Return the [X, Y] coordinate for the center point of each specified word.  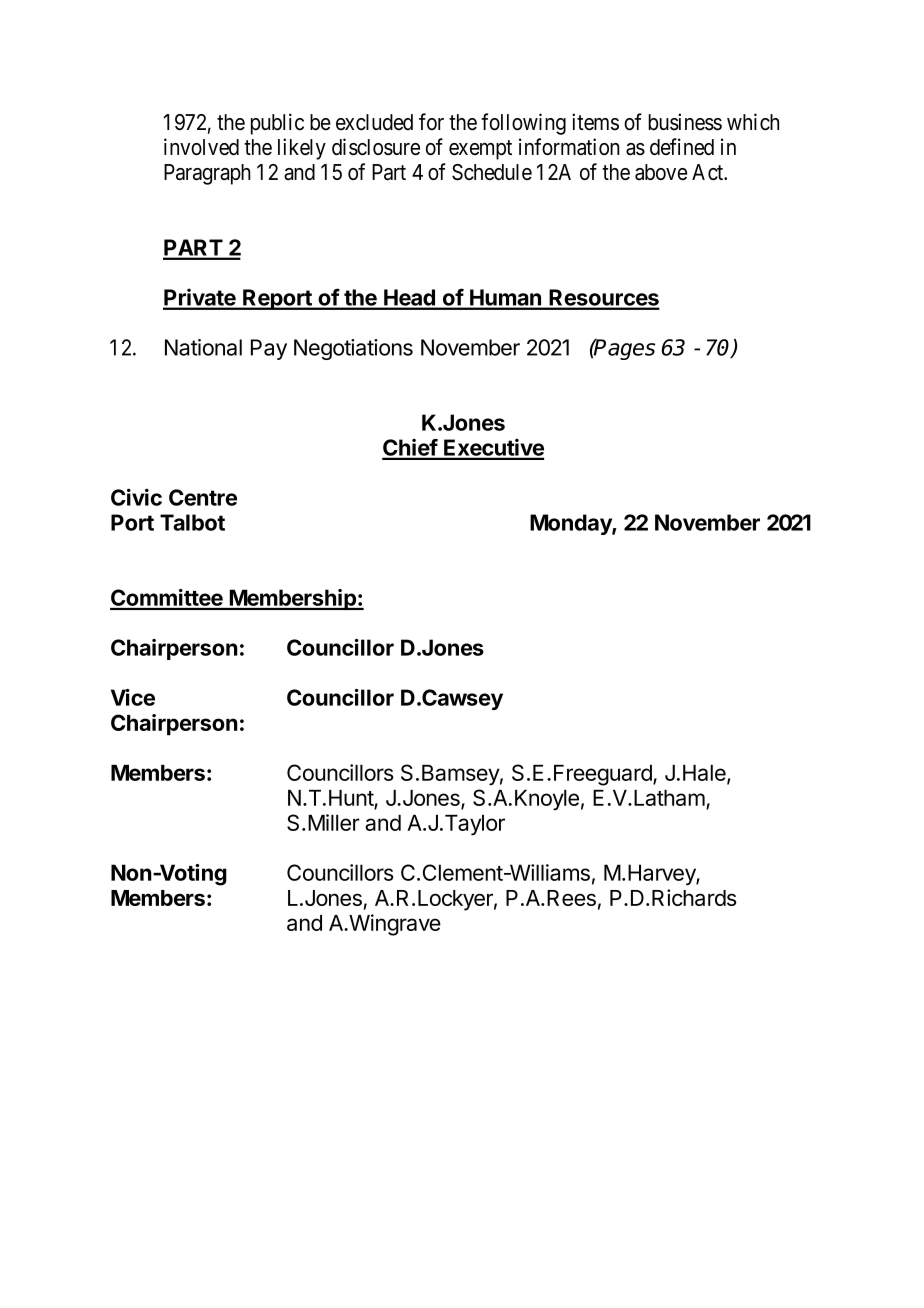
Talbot [192, 522]
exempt [480, 150]
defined [682, 146]
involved [201, 146]
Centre [203, 497]
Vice [133, 697]
